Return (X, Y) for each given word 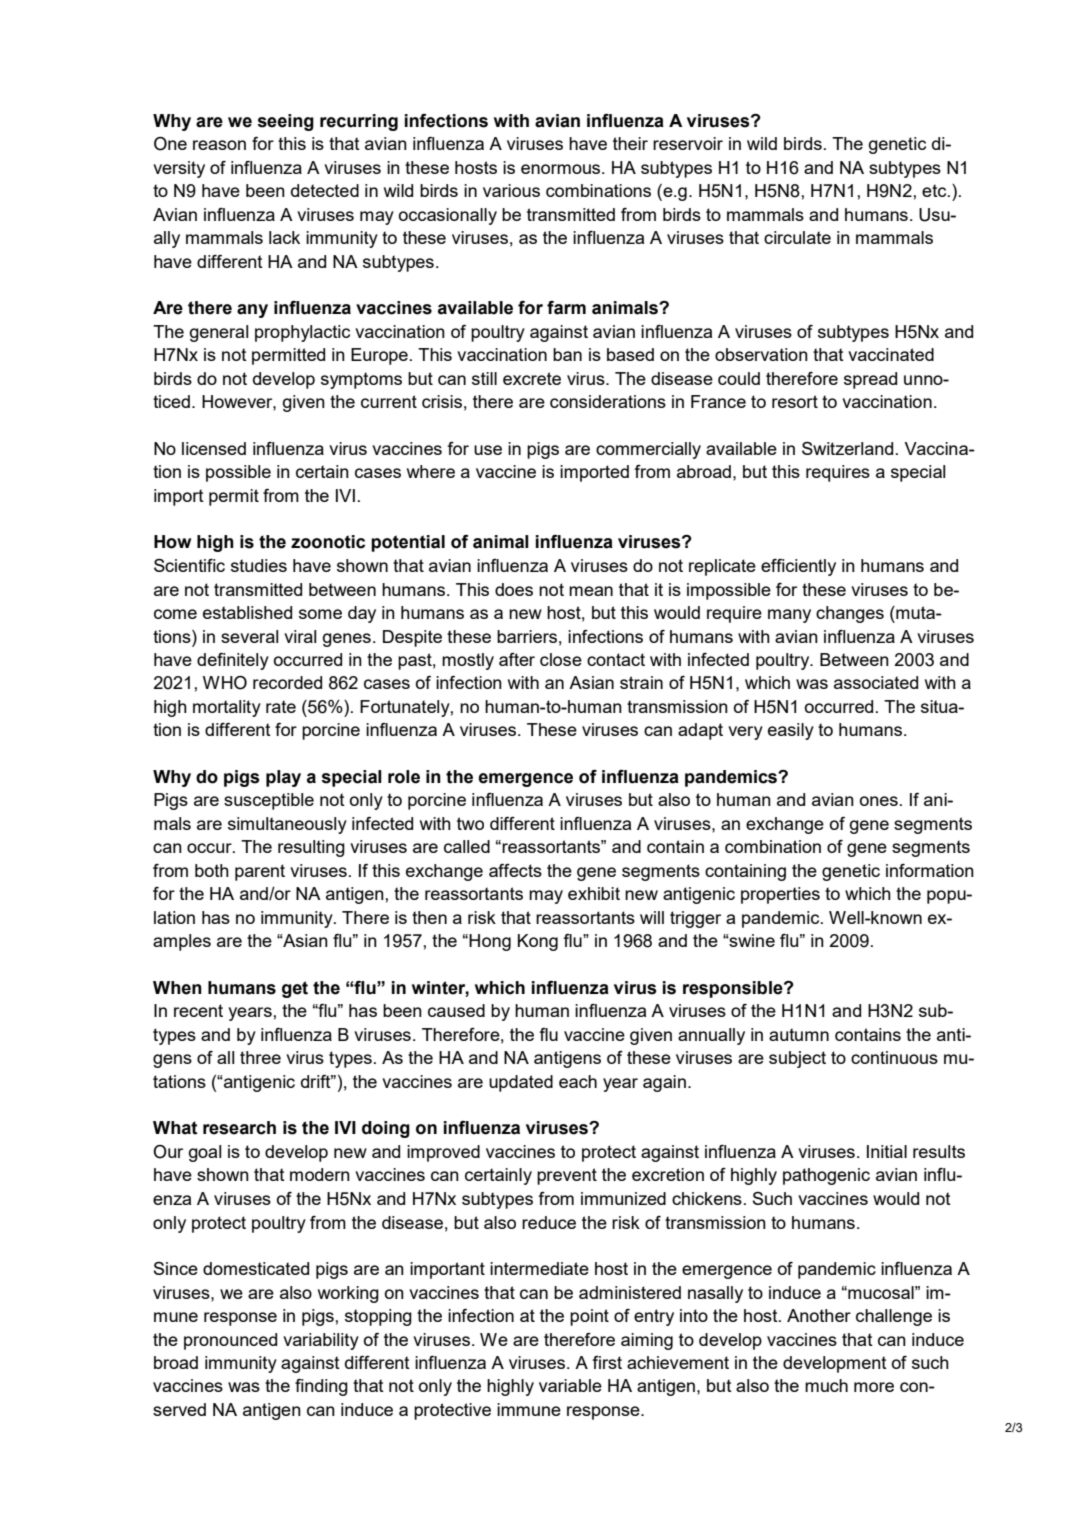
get (295, 989)
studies (259, 565)
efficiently (798, 567)
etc (935, 190)
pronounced (230, 1341)
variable (570, 1385)
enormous (562, 169)
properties (780, 895)
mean (591, 591)
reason (219, 145)
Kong (538, 942)
